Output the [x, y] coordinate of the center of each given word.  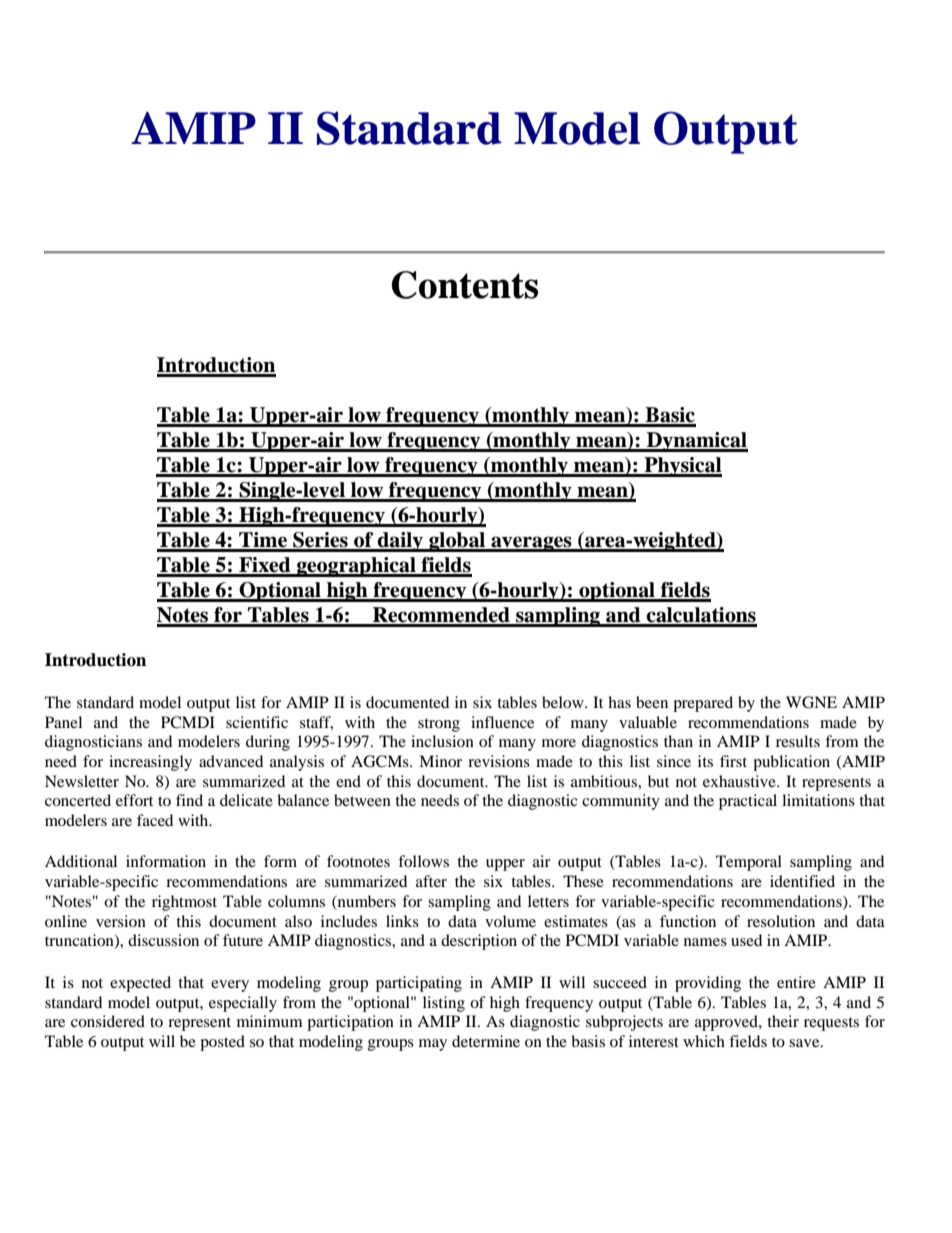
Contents [464, 285]
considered [108, 1021]
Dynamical [696, 442]
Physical [682, 467]
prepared [703, 704]
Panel [63, 722]
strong [439, 725]
